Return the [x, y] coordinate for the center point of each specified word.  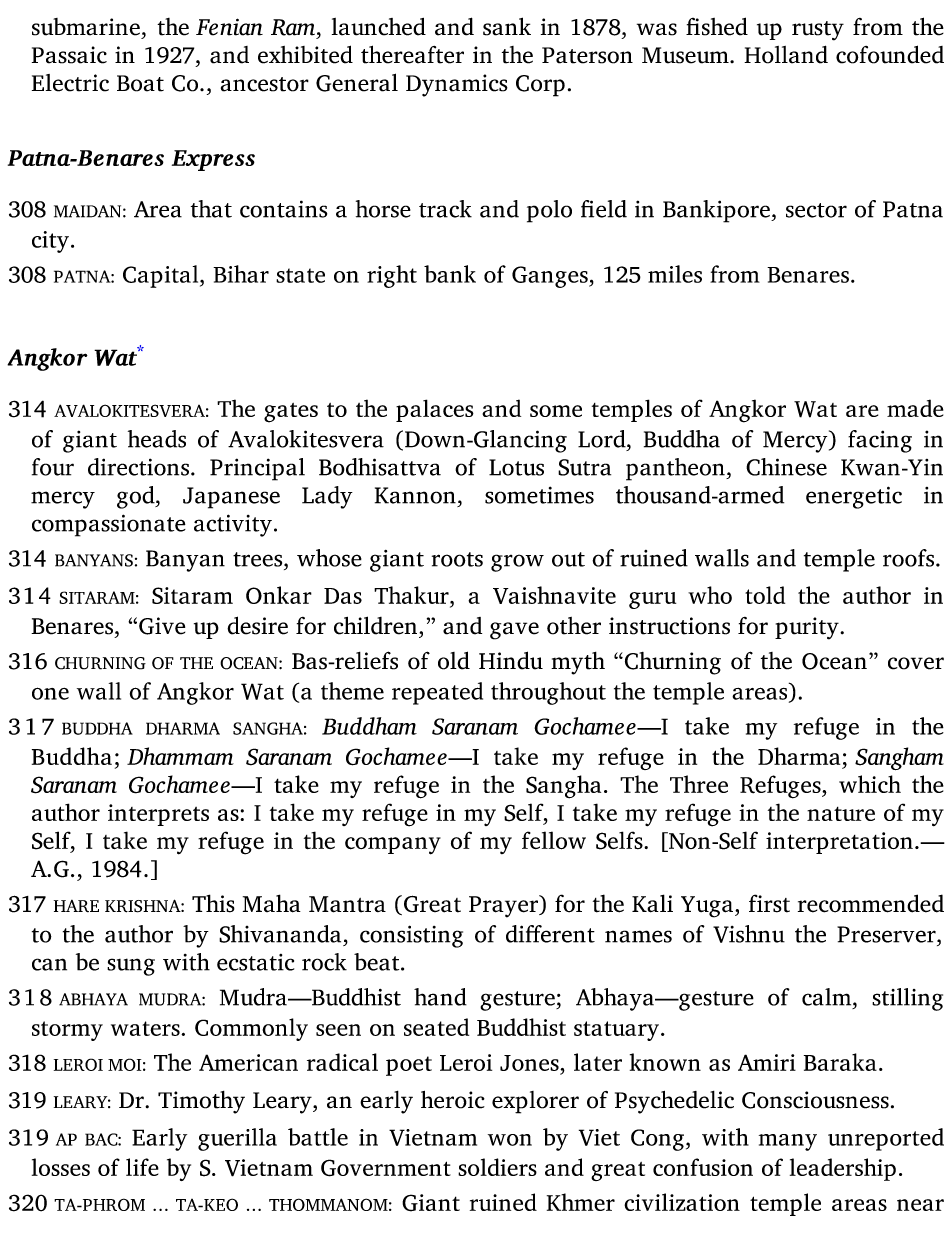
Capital [162, 276]
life [142, 1167]
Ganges [551, 277]
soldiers [497, 1167]
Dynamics [457, 85]
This [213, 903]
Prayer [504, 906]
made [915, 408]
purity [808, 628]
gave [514, 631]
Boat [140, 83]
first [769, 903]
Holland [786, 54]
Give [162, 626]
